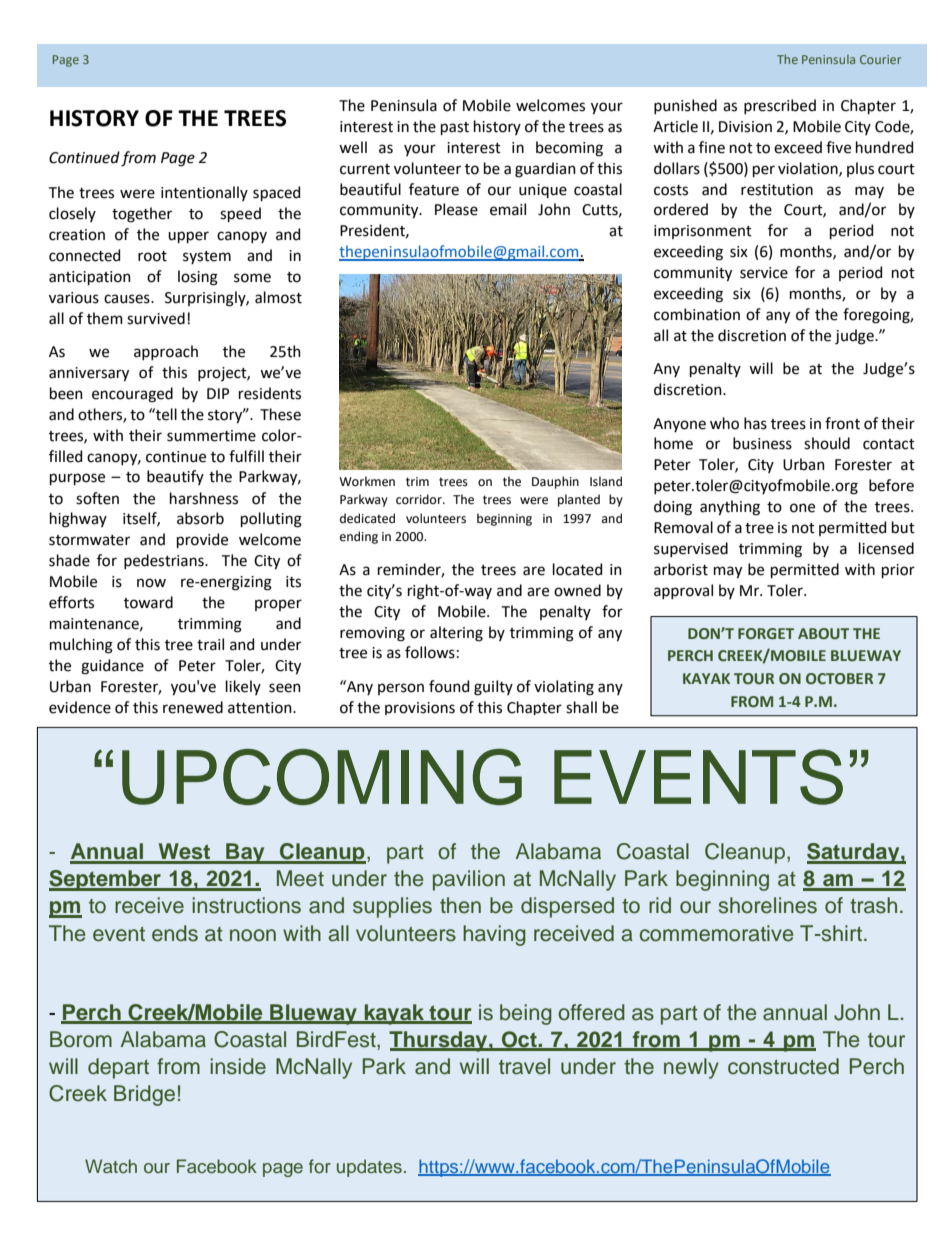 The width and height of the screenshot is (952, 1233). I want to click on Dauphin, so click(555, 482).
